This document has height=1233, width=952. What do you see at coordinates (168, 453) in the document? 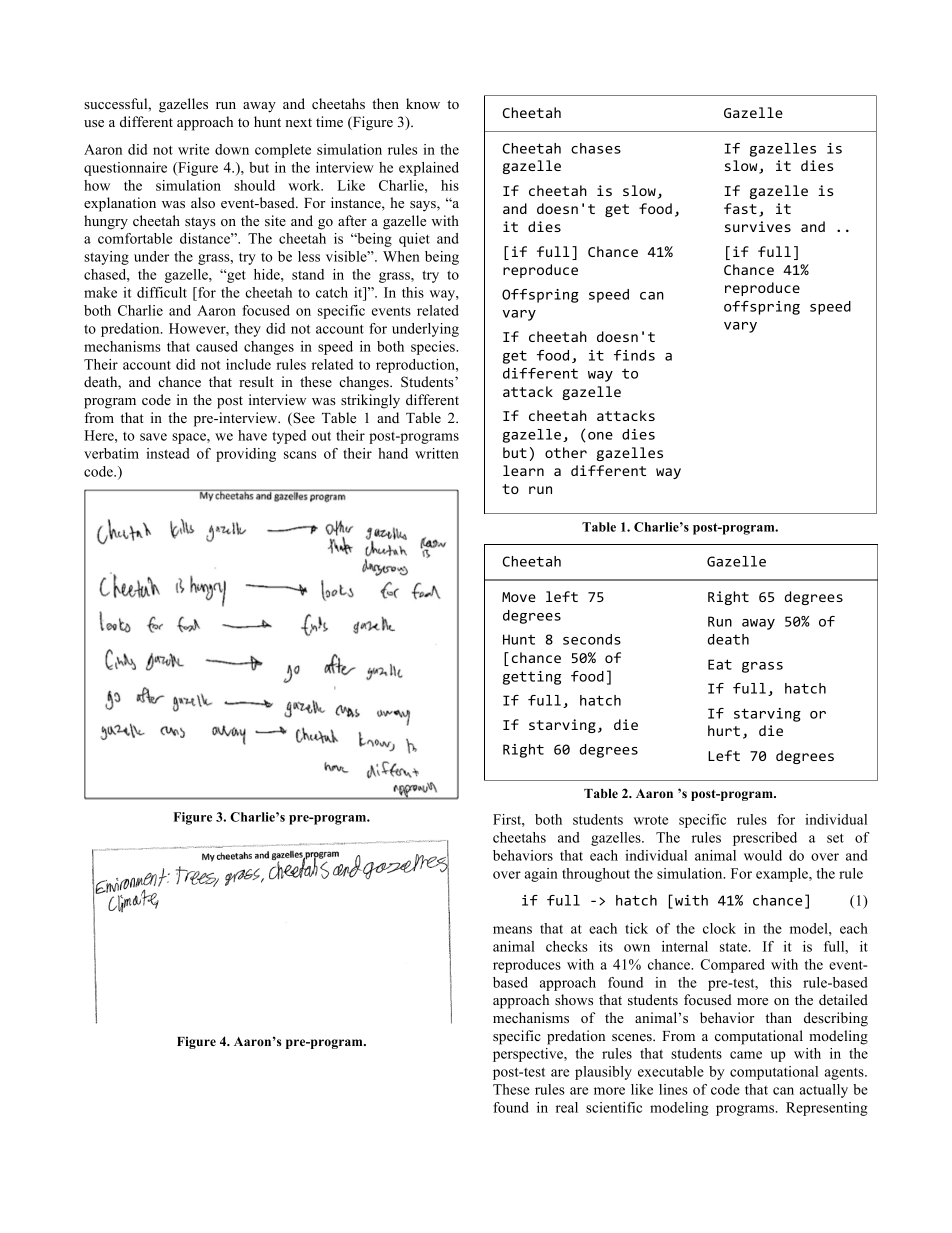
I see `instead` at bounding box center [168, 453].
